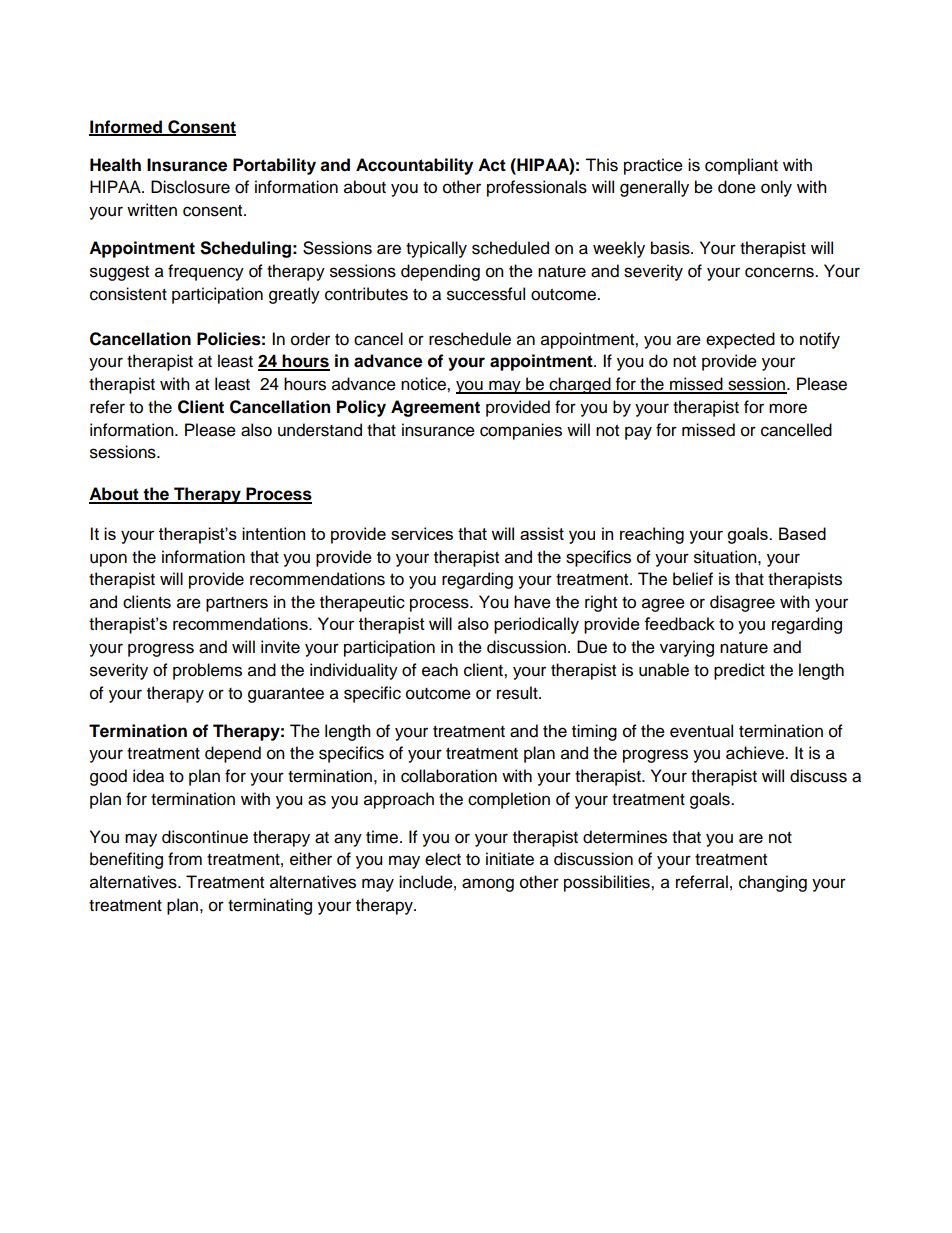  What do you see at coordinates (185, 859) in the document?
I see `from` at bounding box center [185, 859].
